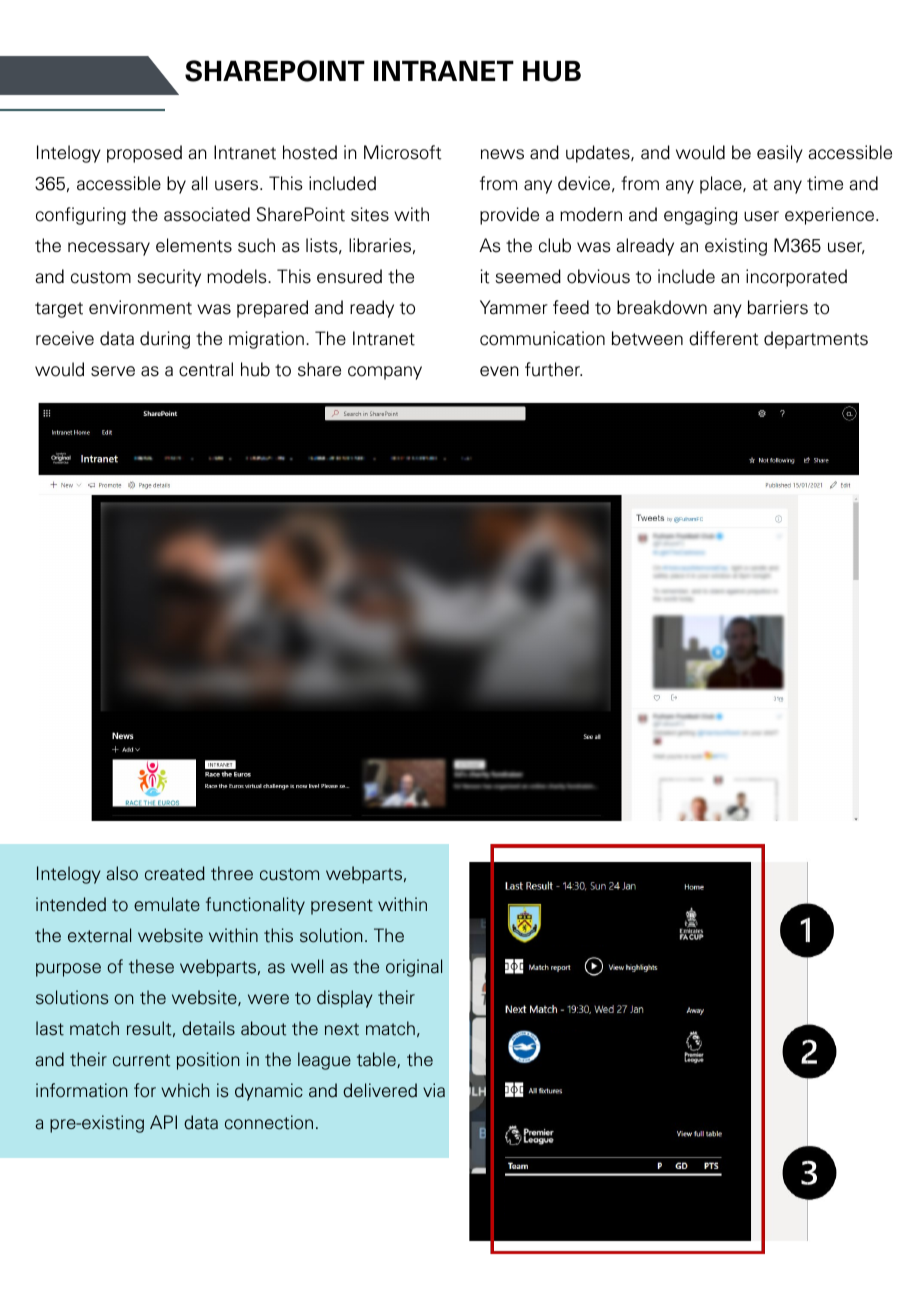 This page has width=924, height=1308. I want to click on proposed, so click(144, 154).
